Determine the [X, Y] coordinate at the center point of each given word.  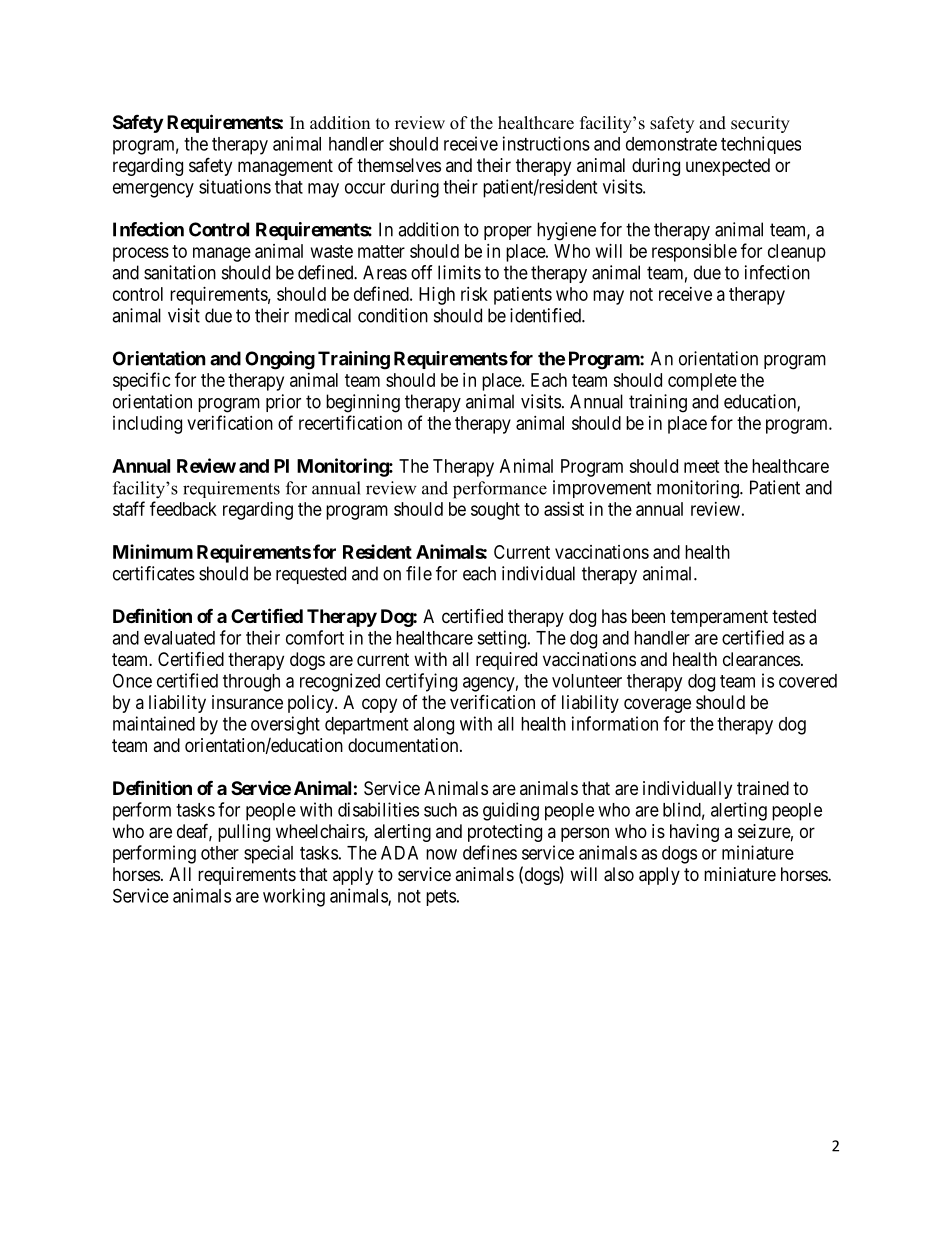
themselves [399, 165]
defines [490, 852]
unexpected [728, 167]
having [694, 833]
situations [235, 186]
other [220, 853]
